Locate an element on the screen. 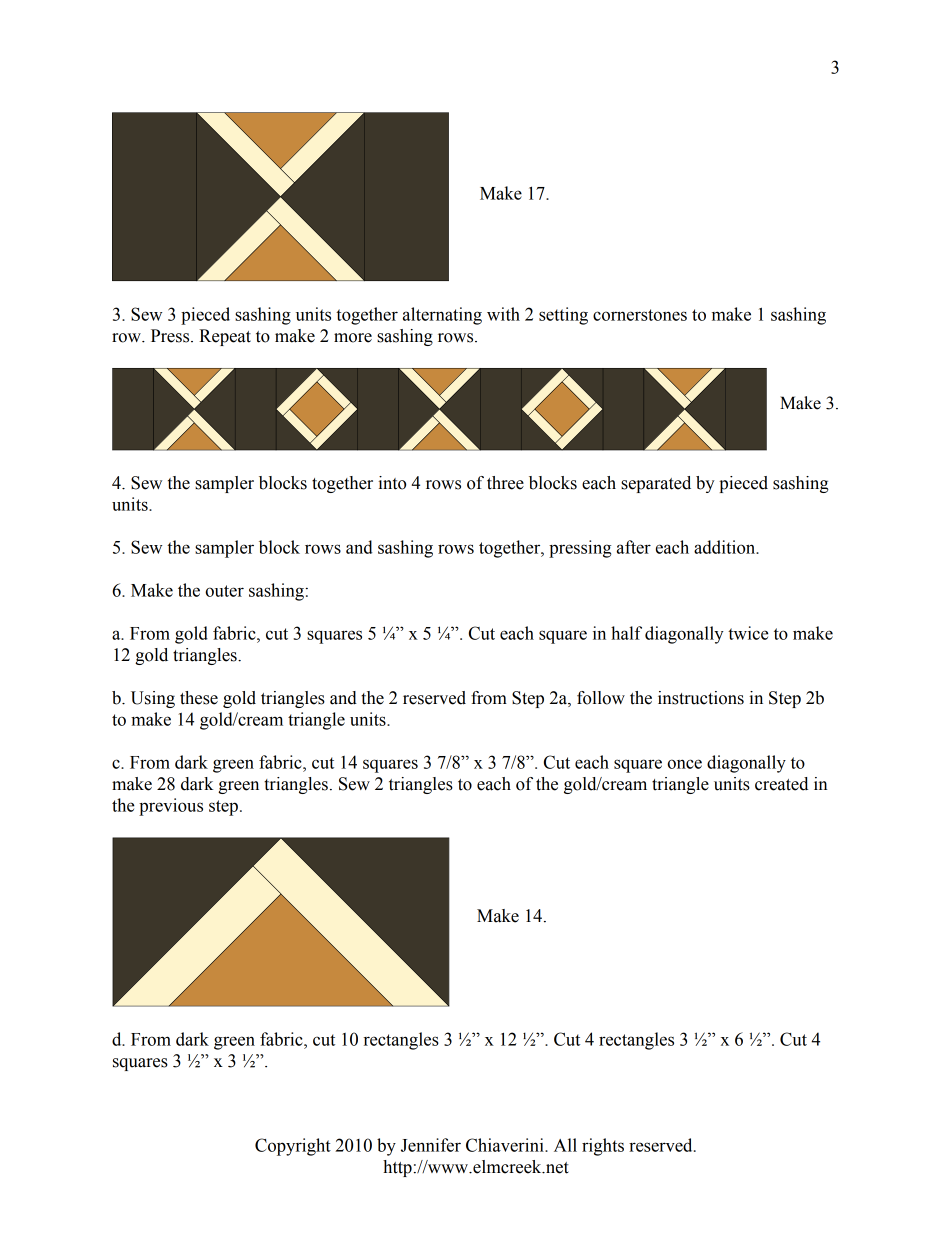 The height and width of the screenshot is (1233, 952). outer is located at coordinates (224, 591).
